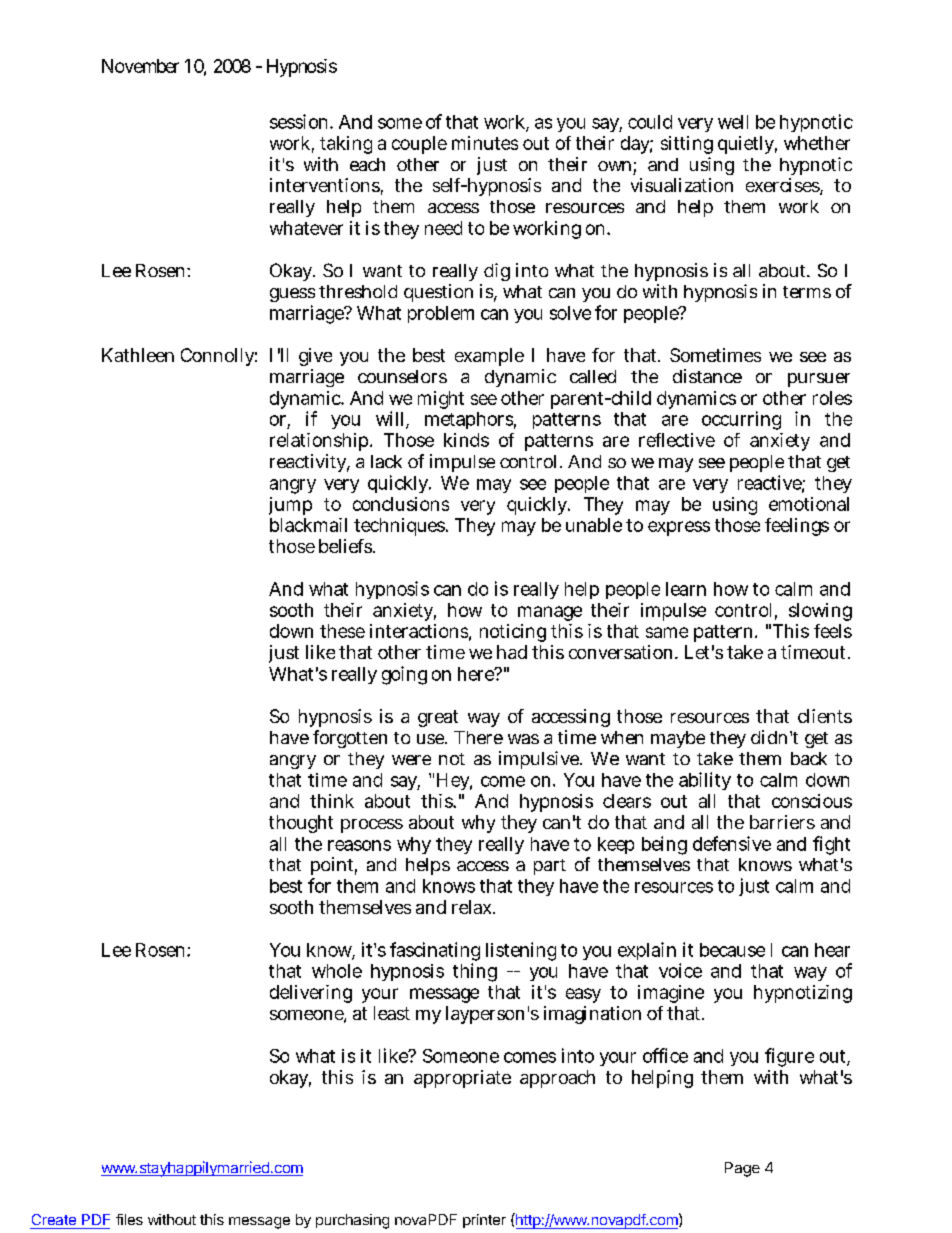  Describe the element at coordinates (138, 355) in the page. I see `Kathleen` at that location.
